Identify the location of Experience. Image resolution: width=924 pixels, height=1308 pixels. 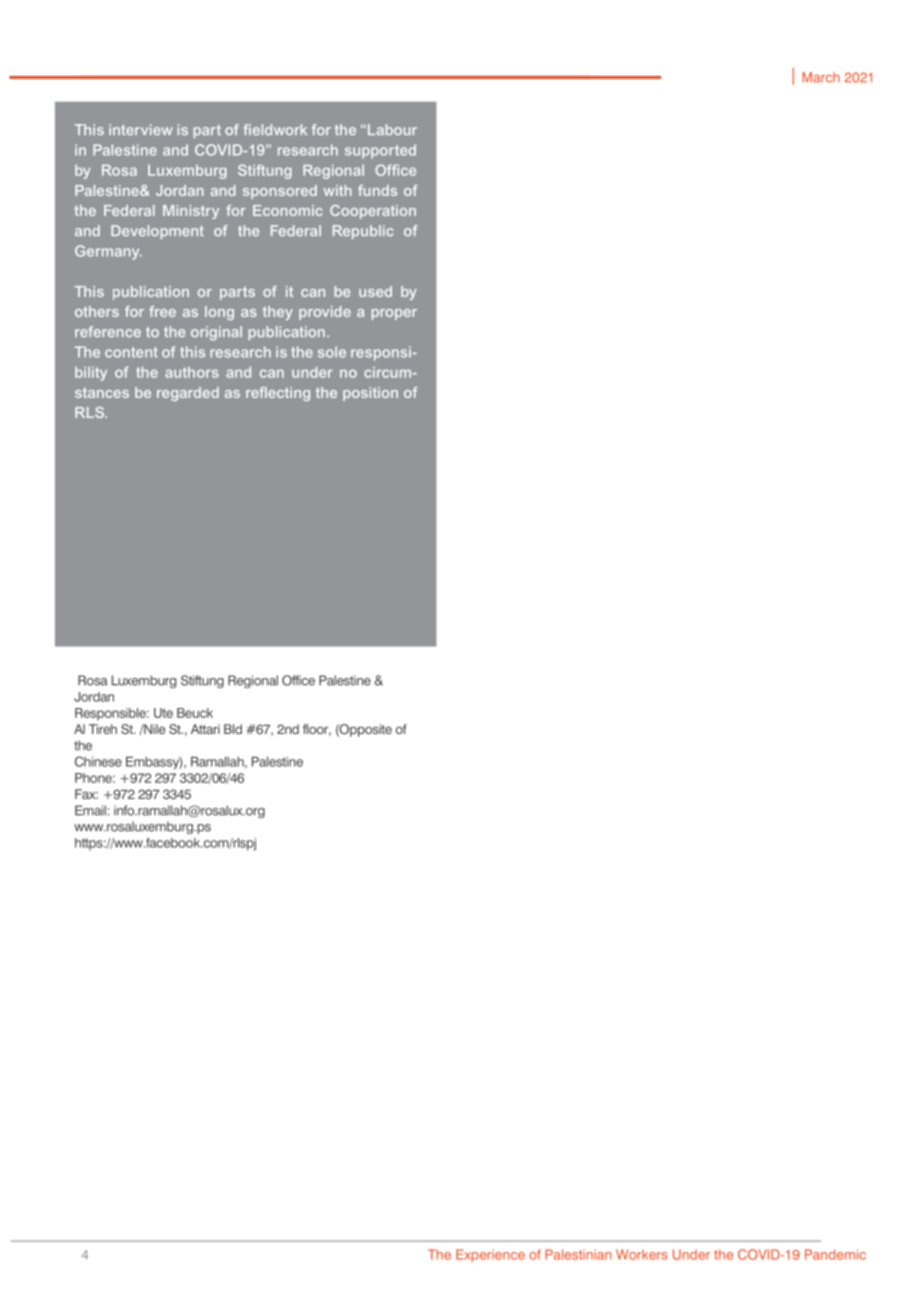
(490, 1255).
